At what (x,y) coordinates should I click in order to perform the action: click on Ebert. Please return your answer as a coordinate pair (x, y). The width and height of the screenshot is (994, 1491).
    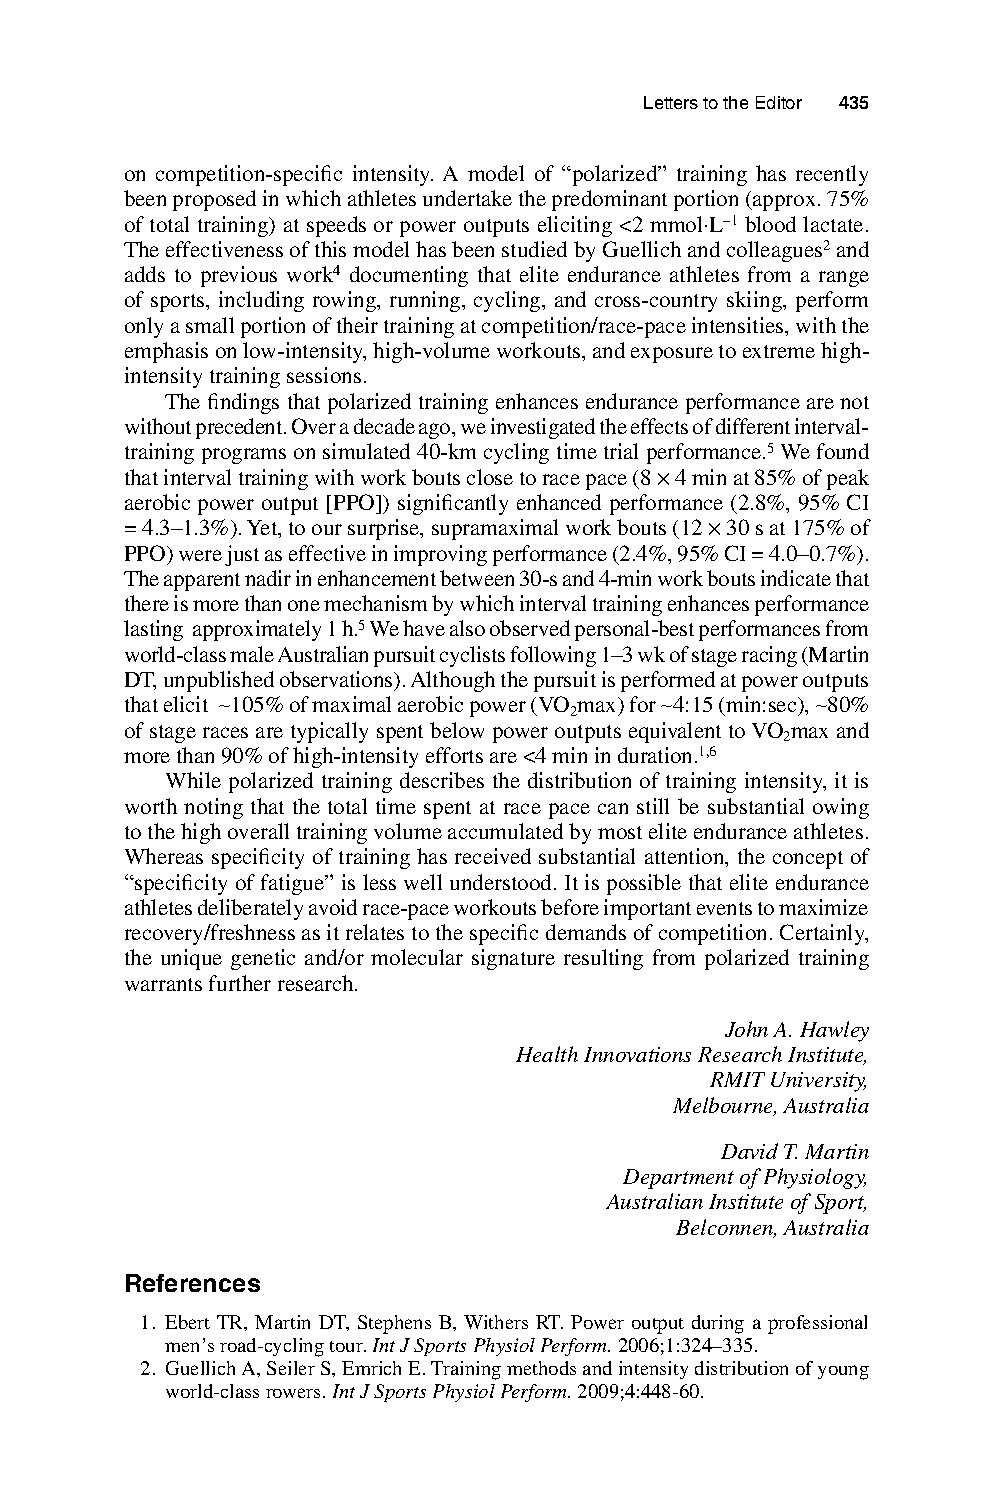
    Looking at the image, I should click on (187, 1322).
